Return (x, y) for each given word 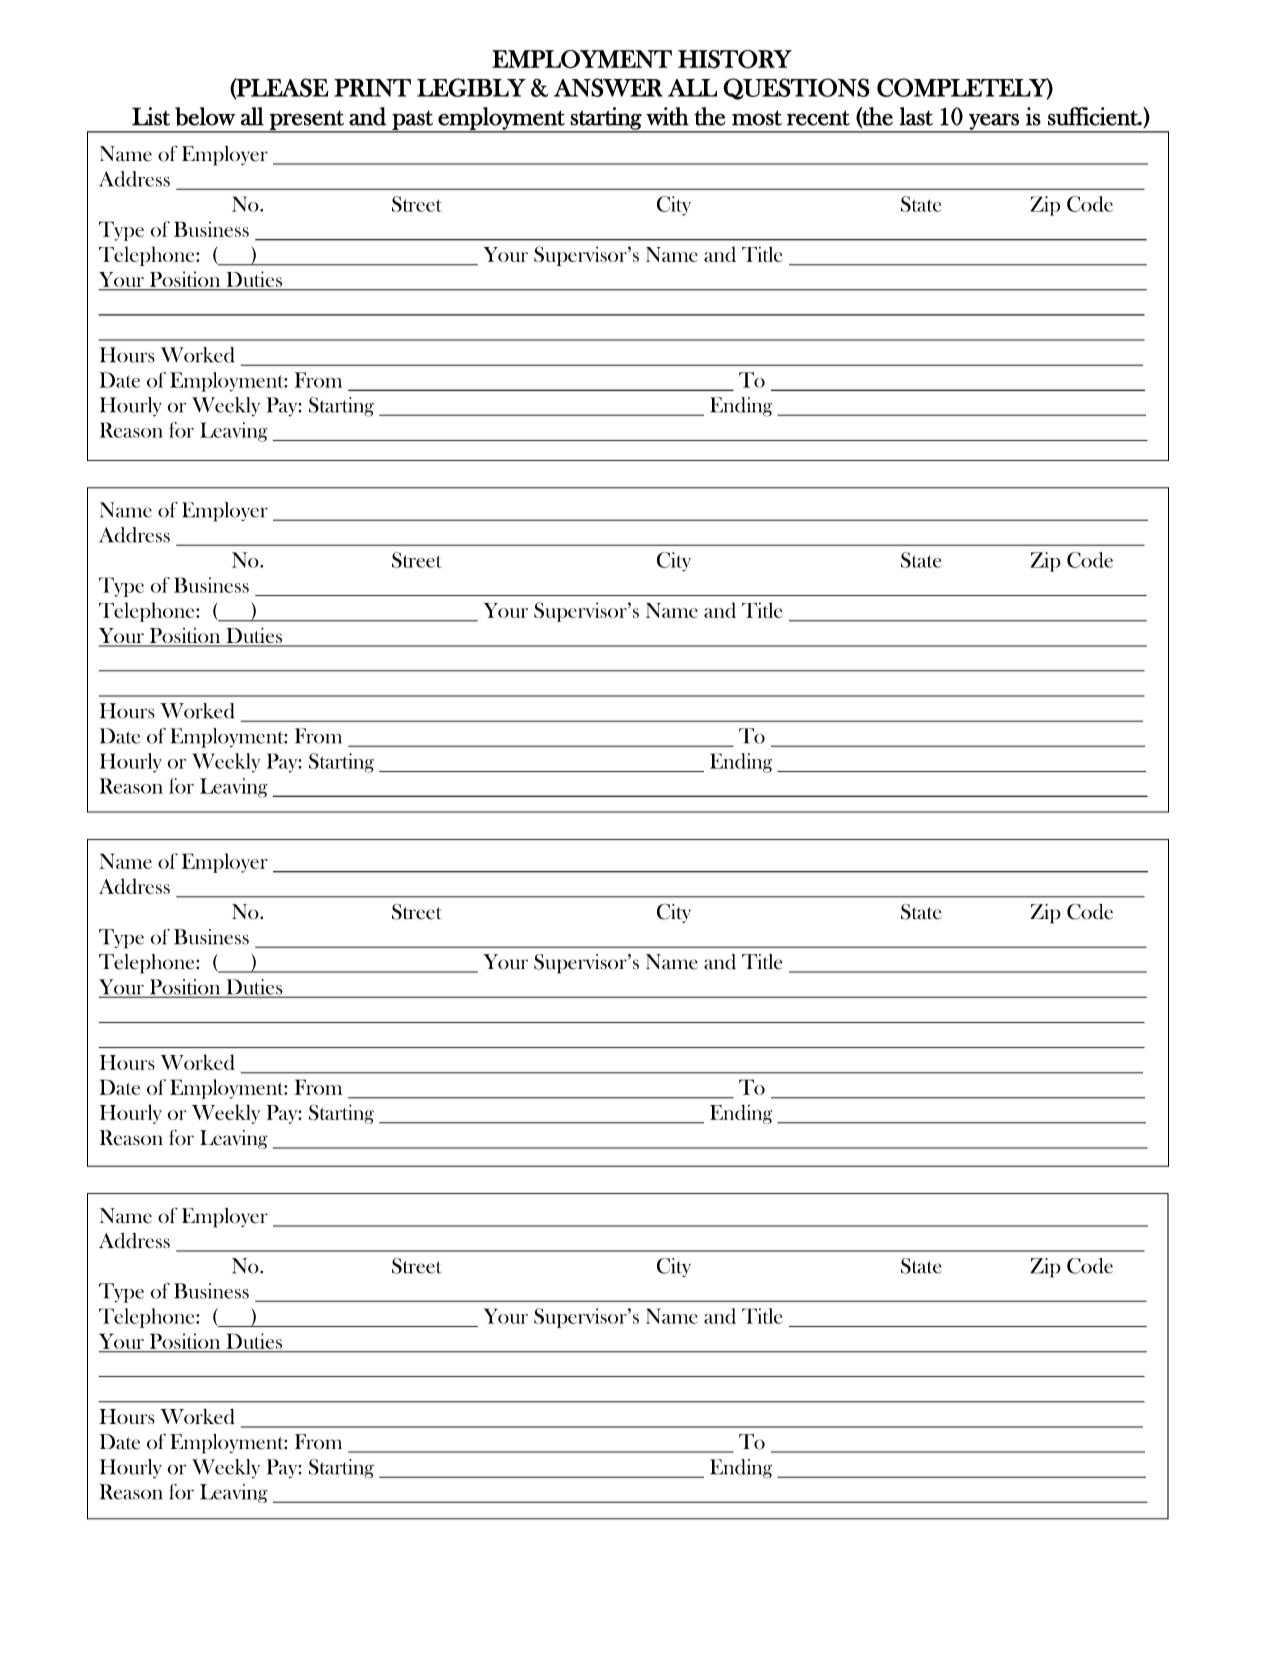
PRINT (372, 88)
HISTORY (735, 59)
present (307, 121)
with (667, 116)
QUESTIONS (796, 89)
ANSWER (608, 87)
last (916, 116)
